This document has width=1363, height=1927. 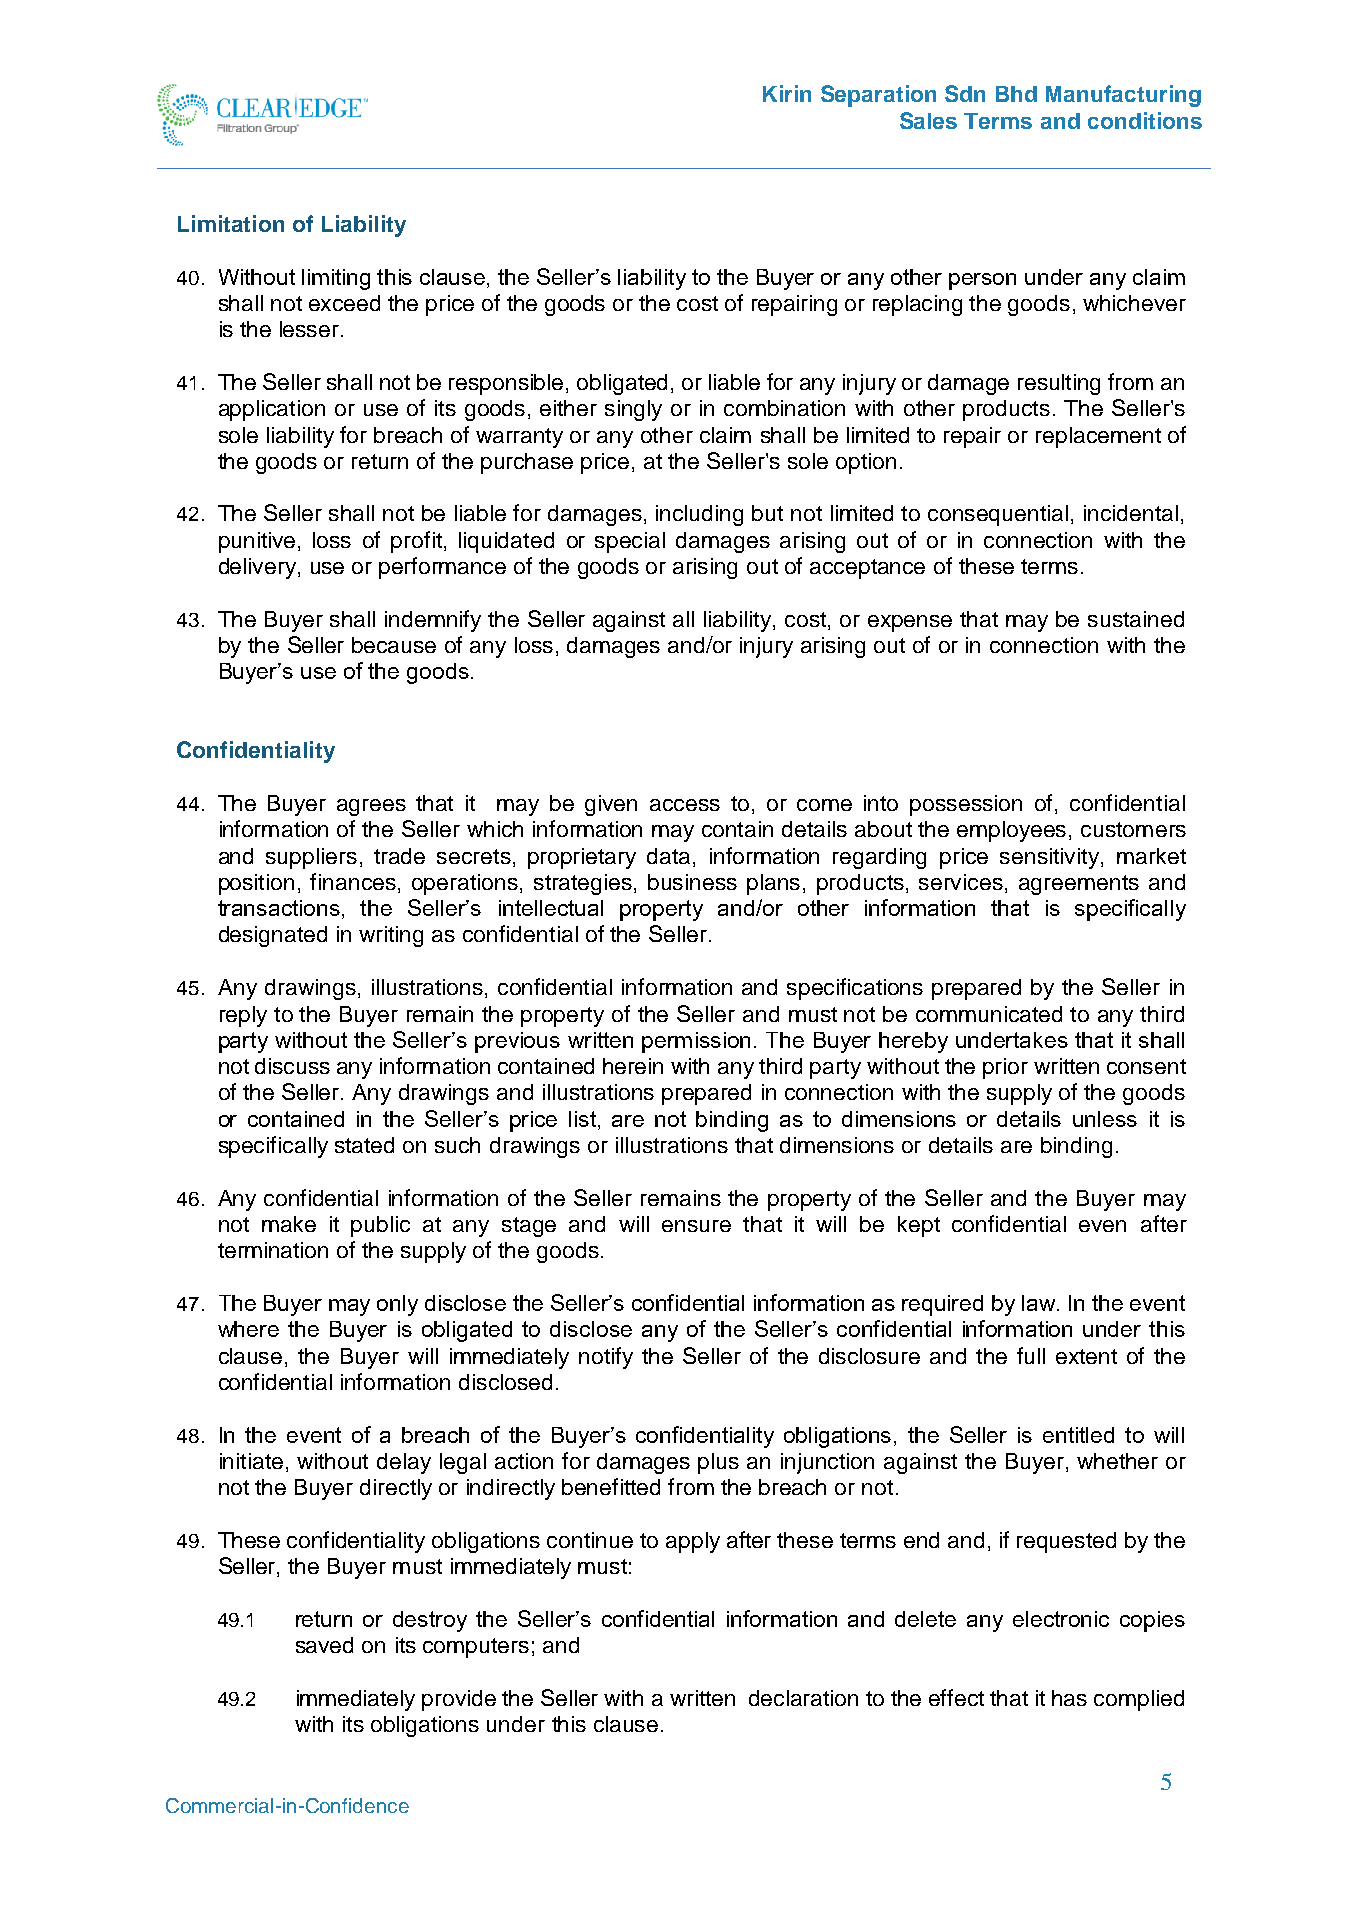 What do you see at coordinates (685, 805) in the document?
I see `access` at bounding box center [685, 805].
